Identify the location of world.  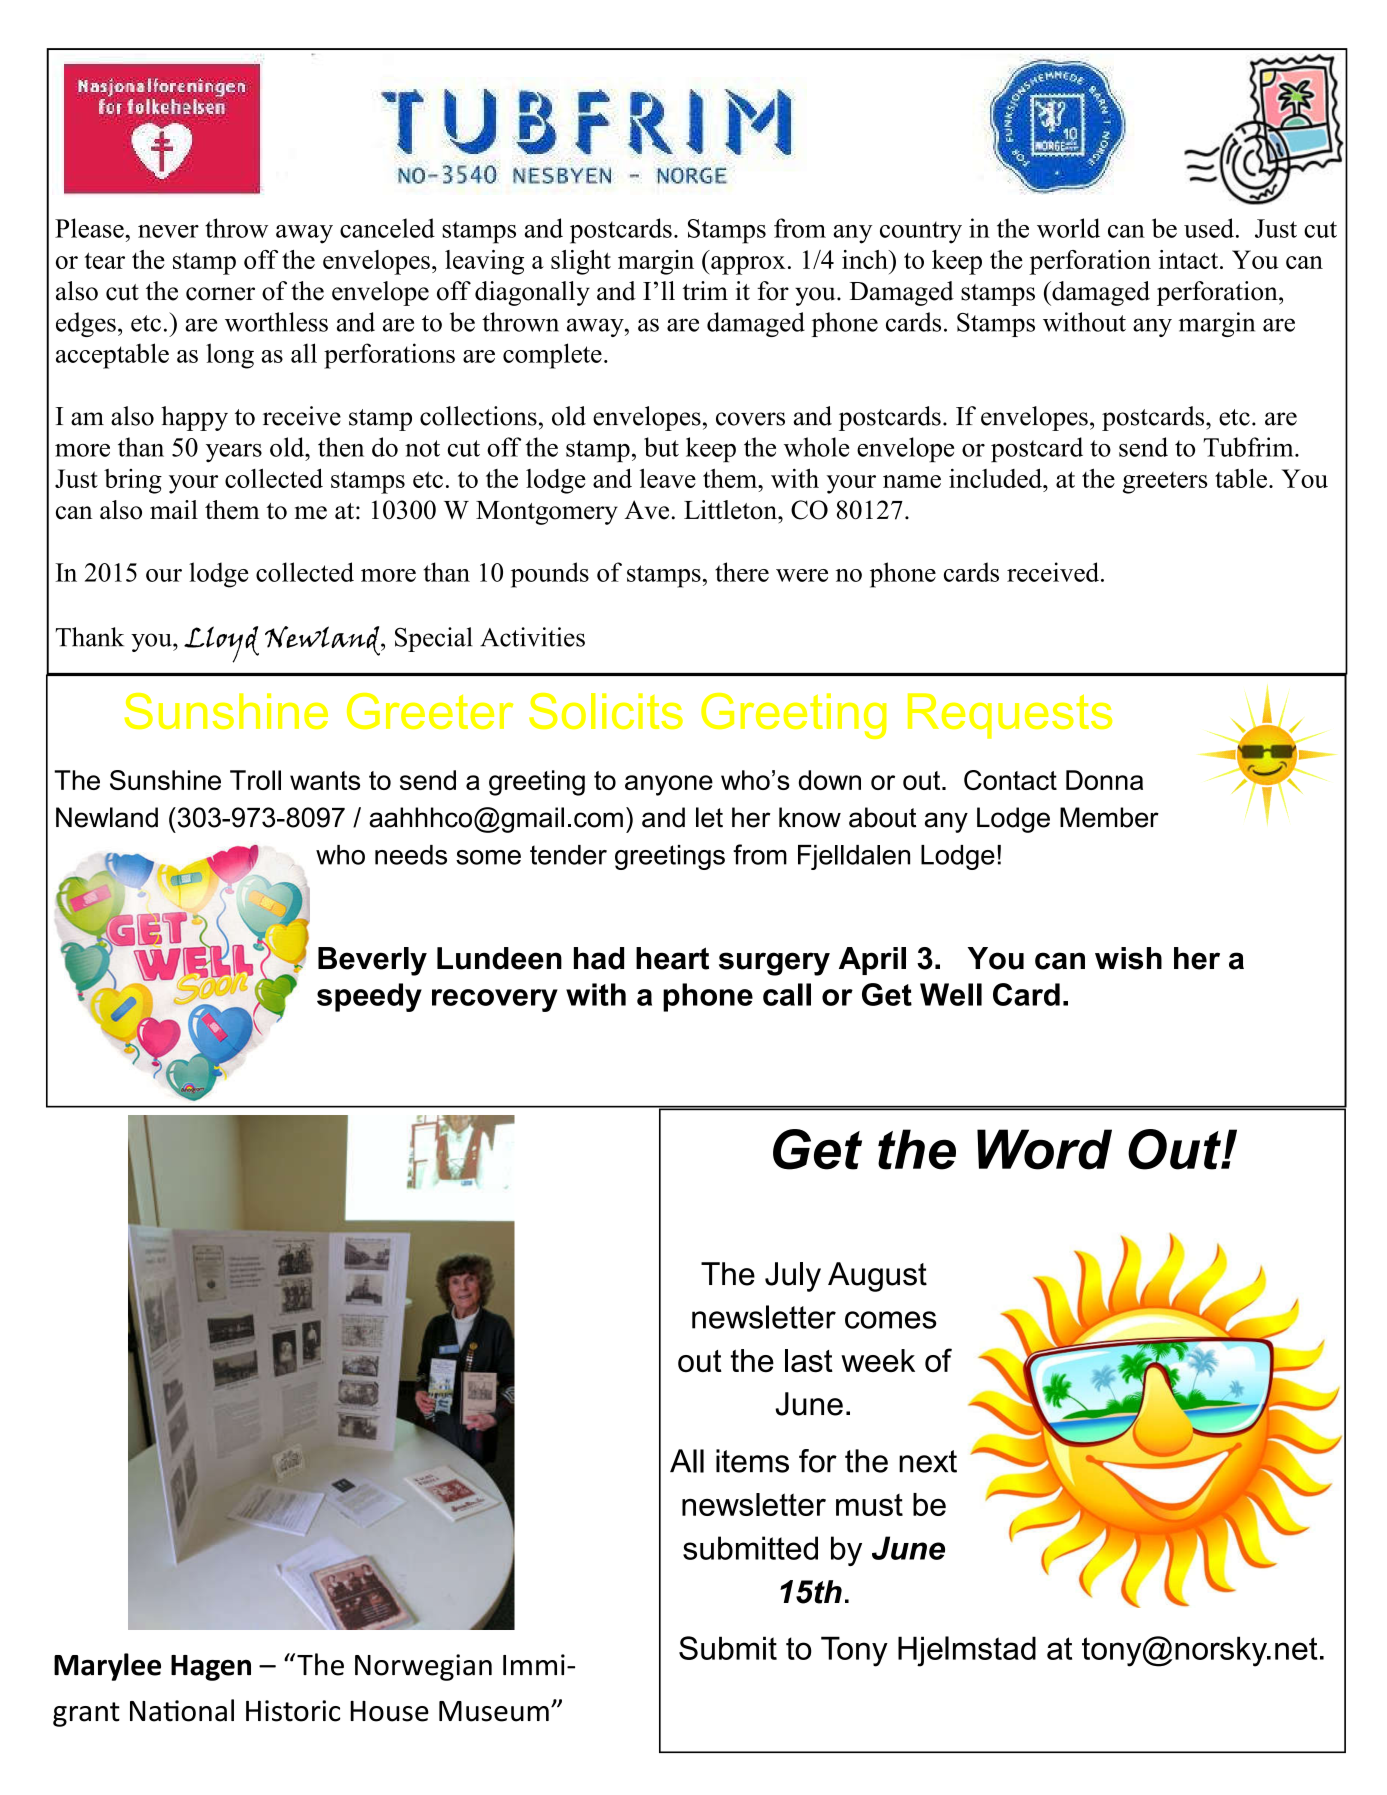
(1068, 228).
